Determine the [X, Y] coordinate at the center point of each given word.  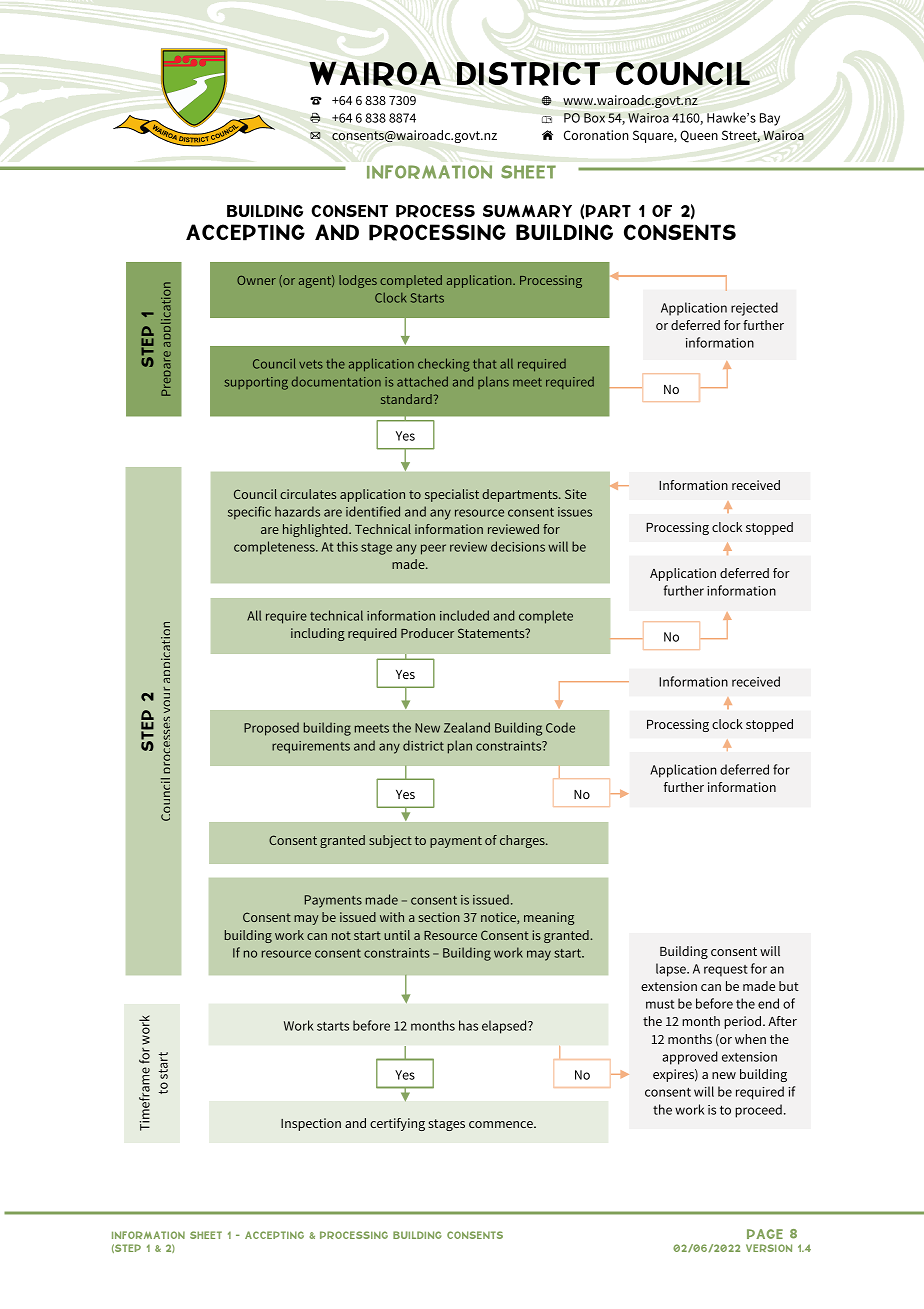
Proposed [271, 729]
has [468, 1025]
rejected [754, 309]
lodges [358, 281]
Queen [699, 136]
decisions [518, 546]
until [397, 935]
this [347, 546]
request [726, 971]
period [744, 1022]
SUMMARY [527, 211]
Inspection [311, 1124]
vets [311, 364]
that [484, 364]
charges [523, 841]
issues [575, 512]
